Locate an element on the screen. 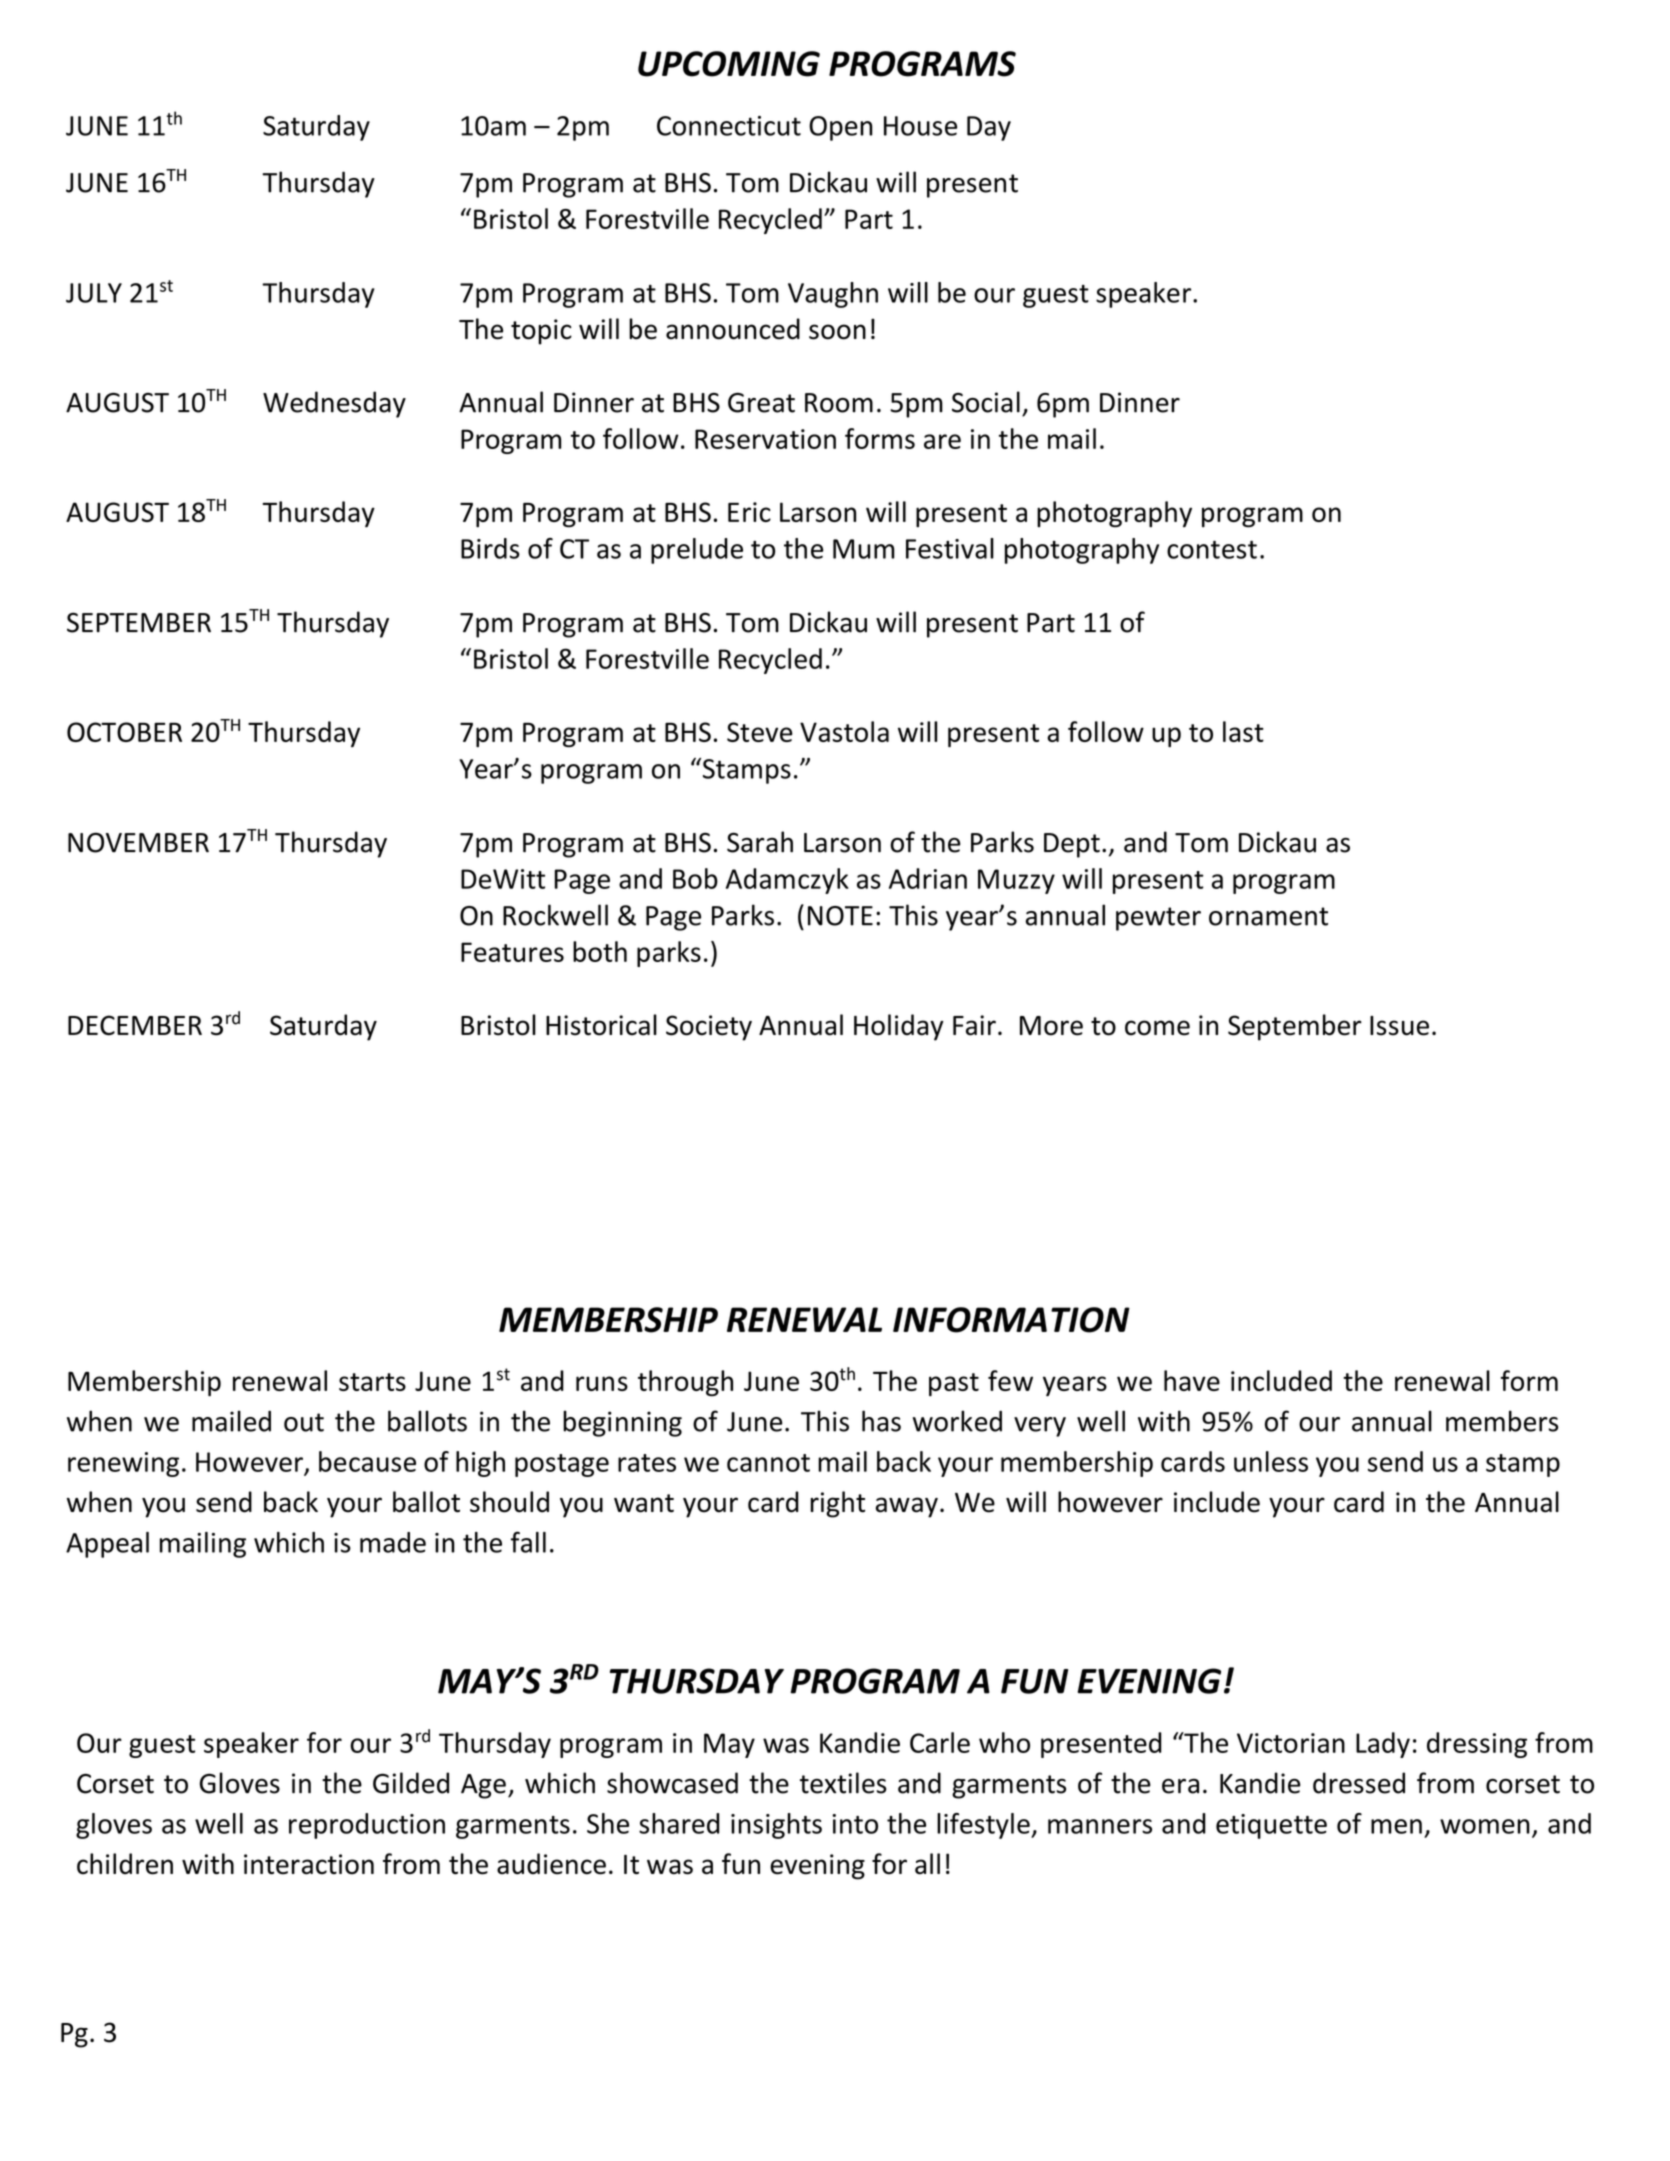 The height and width of the screenshot is (2161, 1670). Open is located at coordinates (840, 128).
